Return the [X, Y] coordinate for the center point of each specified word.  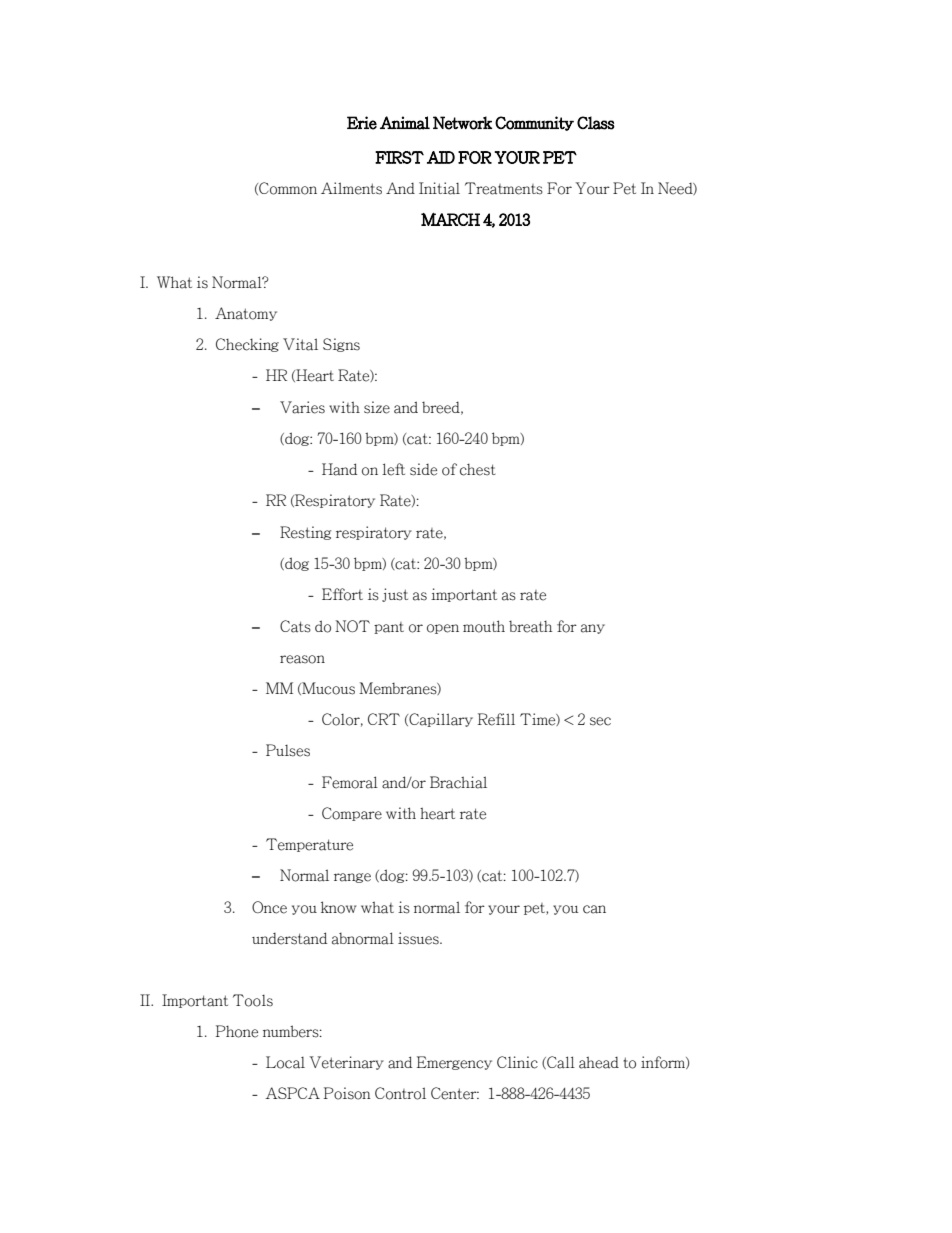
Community [534, 123]
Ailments [351, 188]
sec [600, 721]
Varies [302, 407]
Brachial [458, 782]
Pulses [288, 750]
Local [285, 1062]
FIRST [399, 157]
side [423, 469]
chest [478, 470]
